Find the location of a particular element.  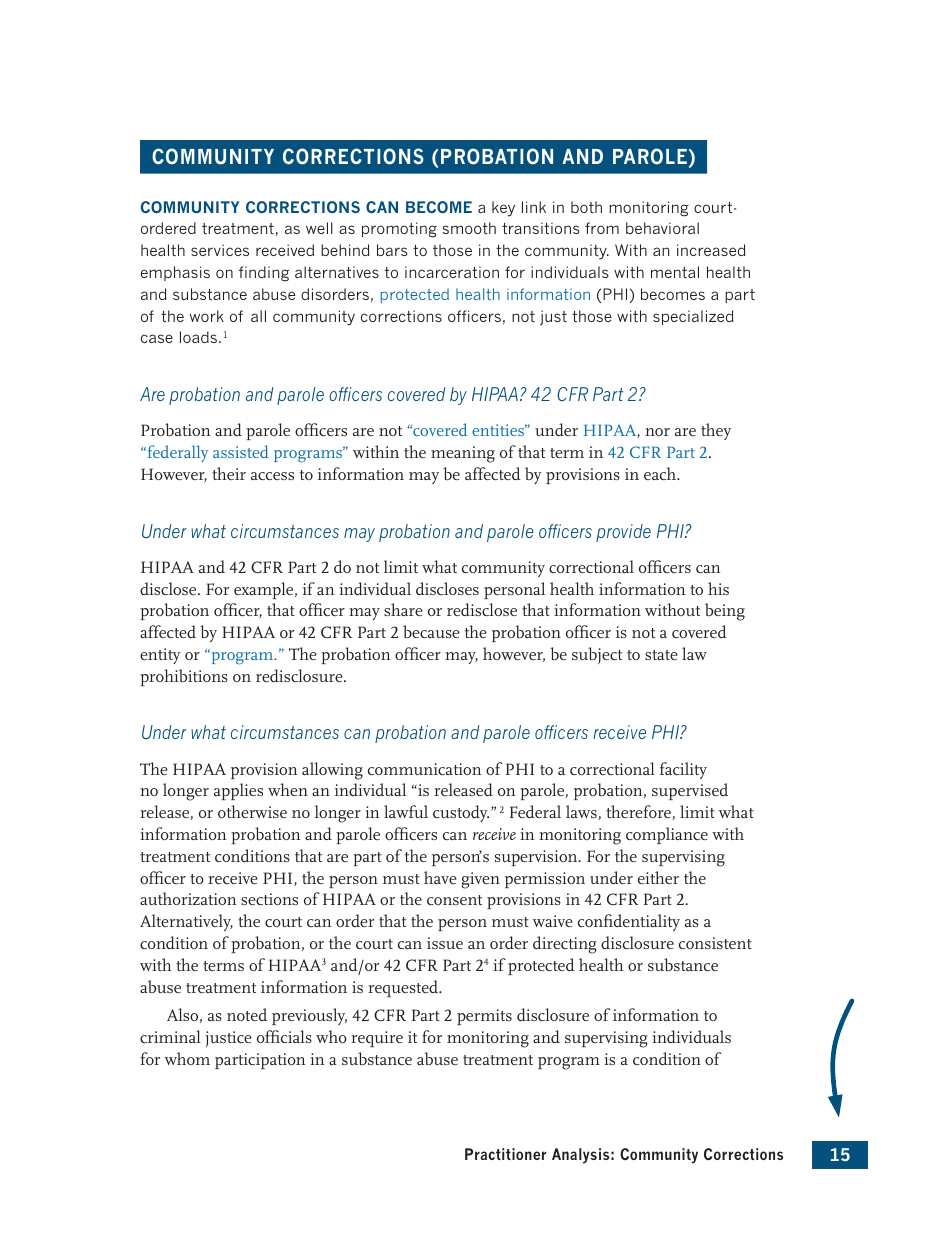

meaning is located at coordinates (463, 454).
